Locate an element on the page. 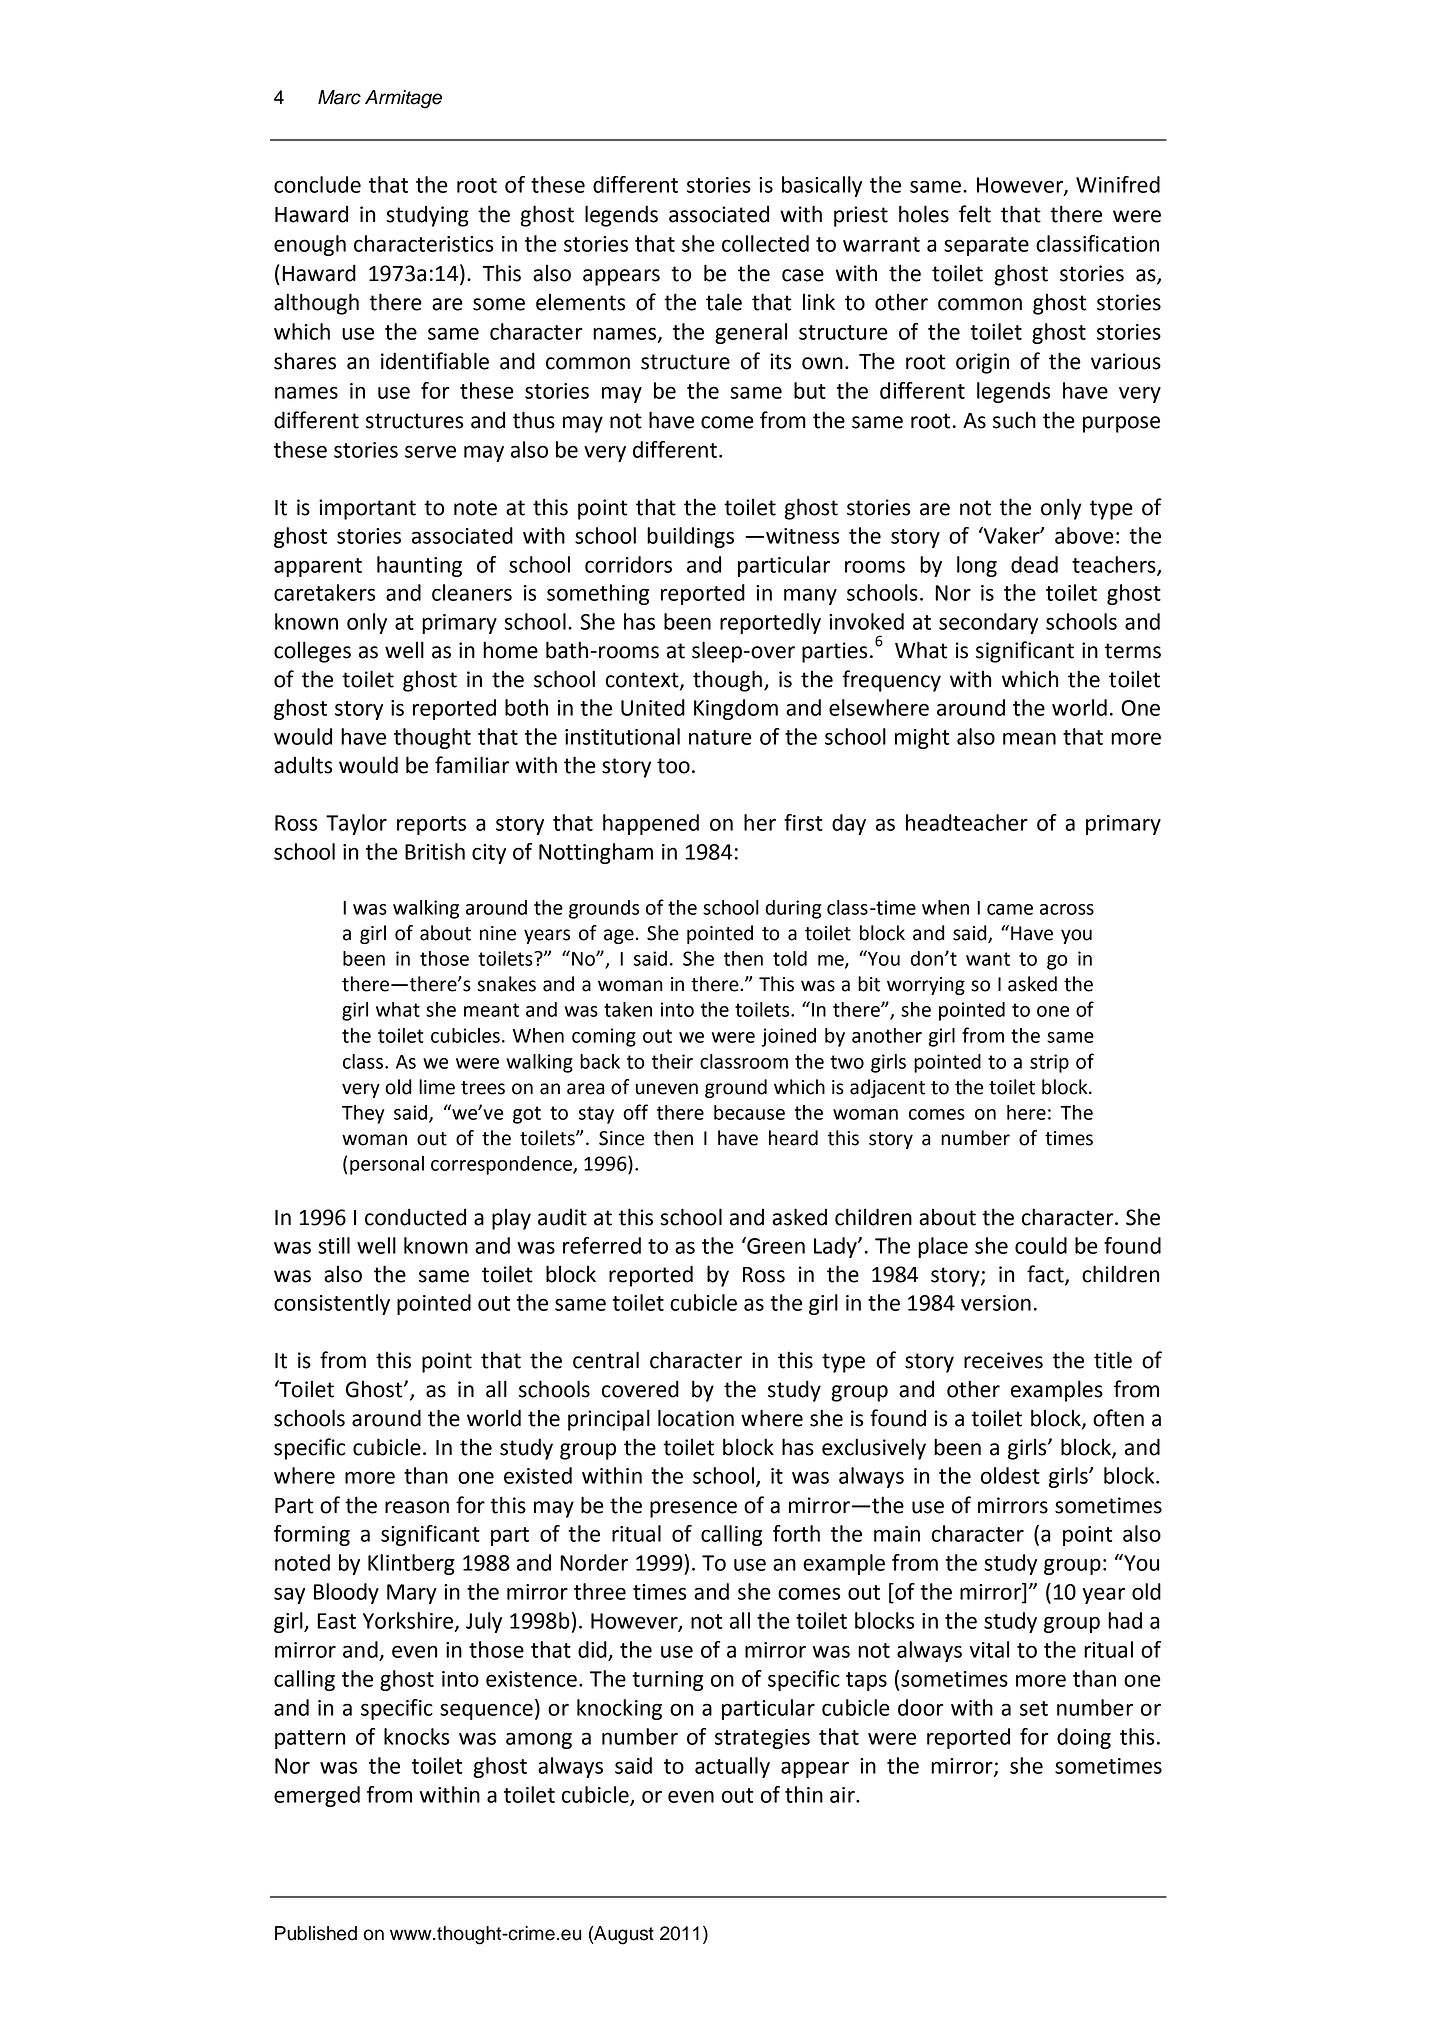 This document has width=1436, height=2031. lime is located at coordinates (437, 1087).
